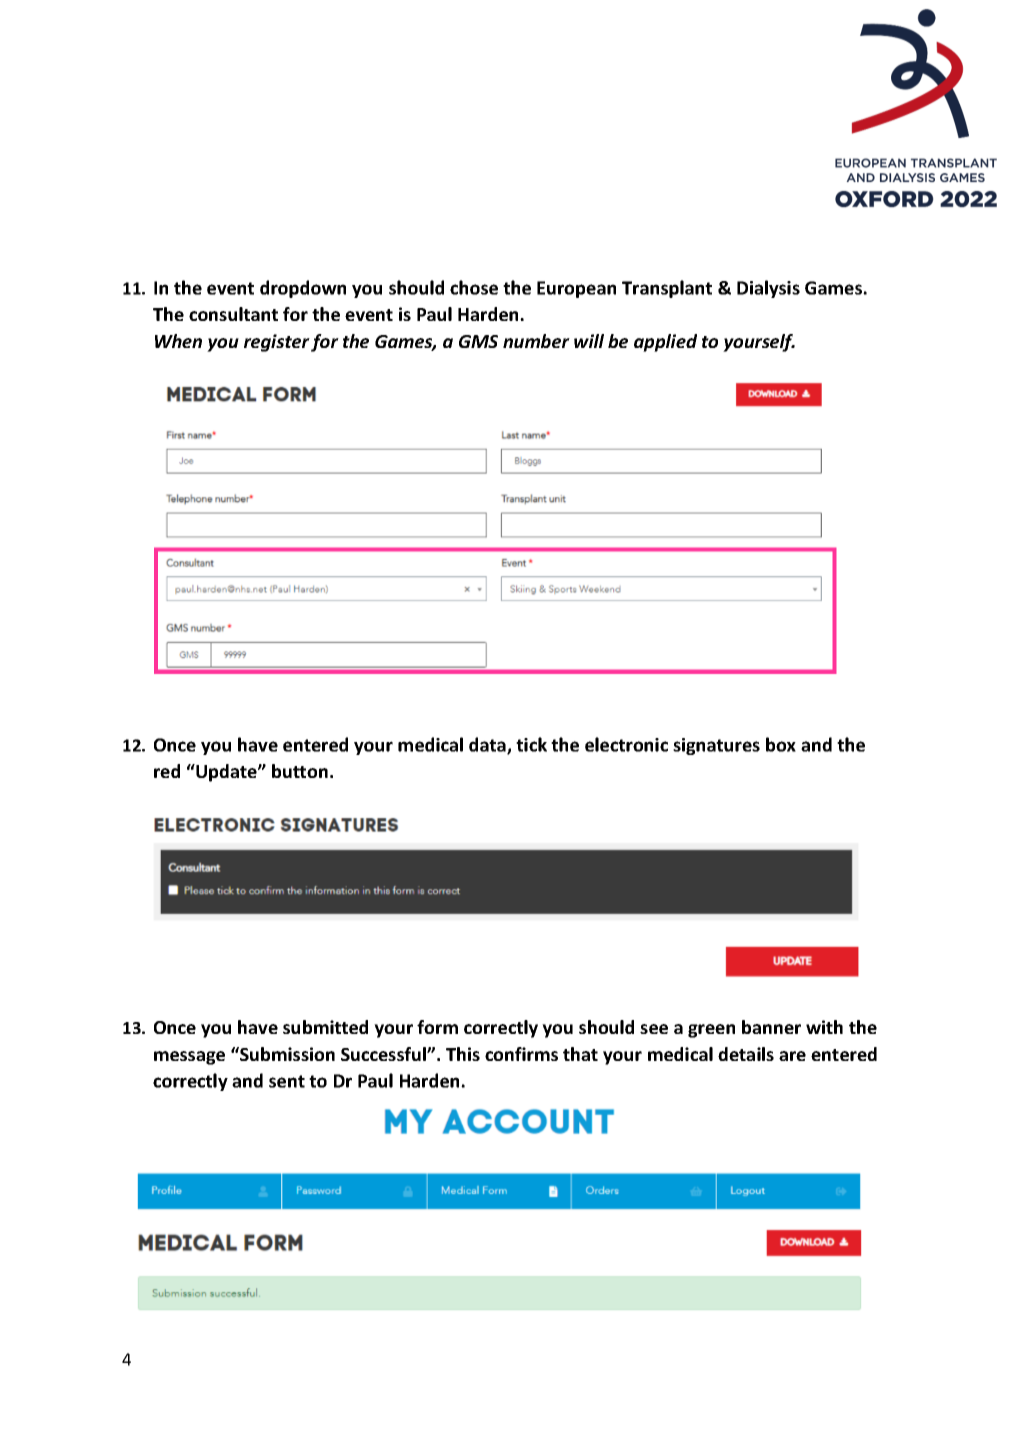  I want to click on Dialysis, so click(768, 289).
